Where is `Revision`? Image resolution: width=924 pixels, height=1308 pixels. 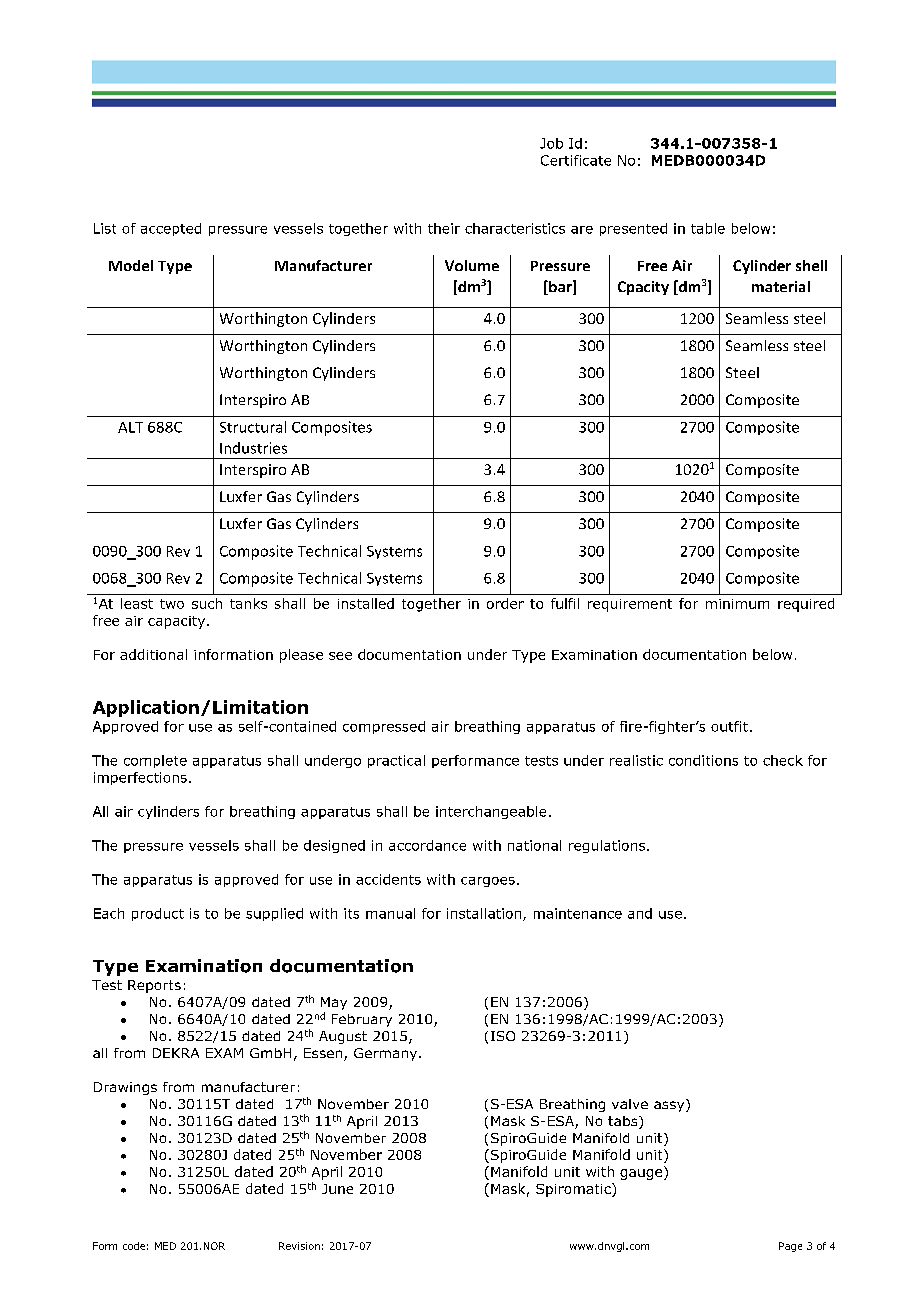
Revision is located at coordinates (299, 1246).
